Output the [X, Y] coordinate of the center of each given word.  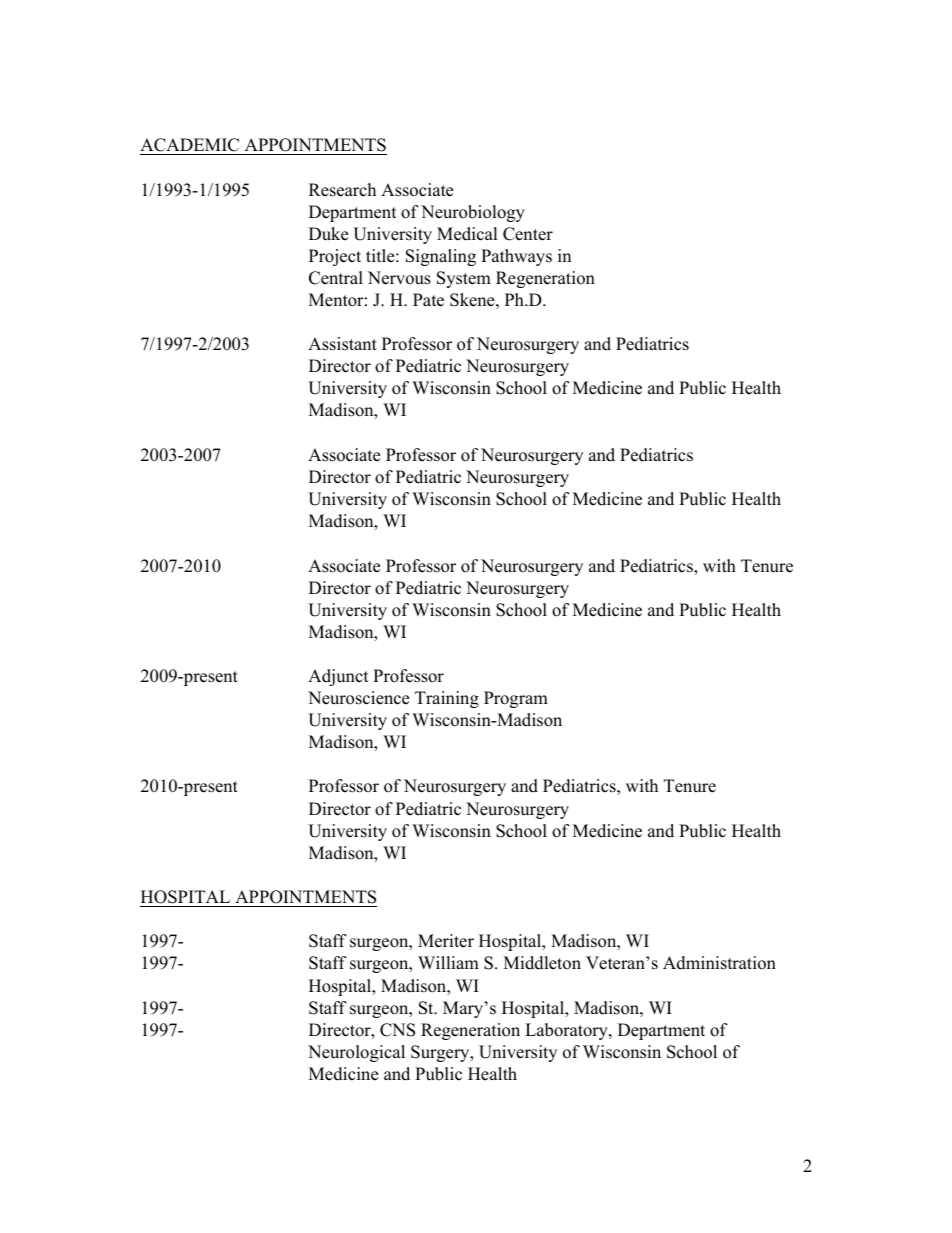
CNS [397, 1030]
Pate [428, 300]
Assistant [342, 344]
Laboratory [567, 1031]
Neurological [356, 1053]
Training [447, 699]
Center [528, 234]
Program [516, 699]
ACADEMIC [189, 145]
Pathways [516, 257]
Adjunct [338, 677]
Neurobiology [473, 213]
